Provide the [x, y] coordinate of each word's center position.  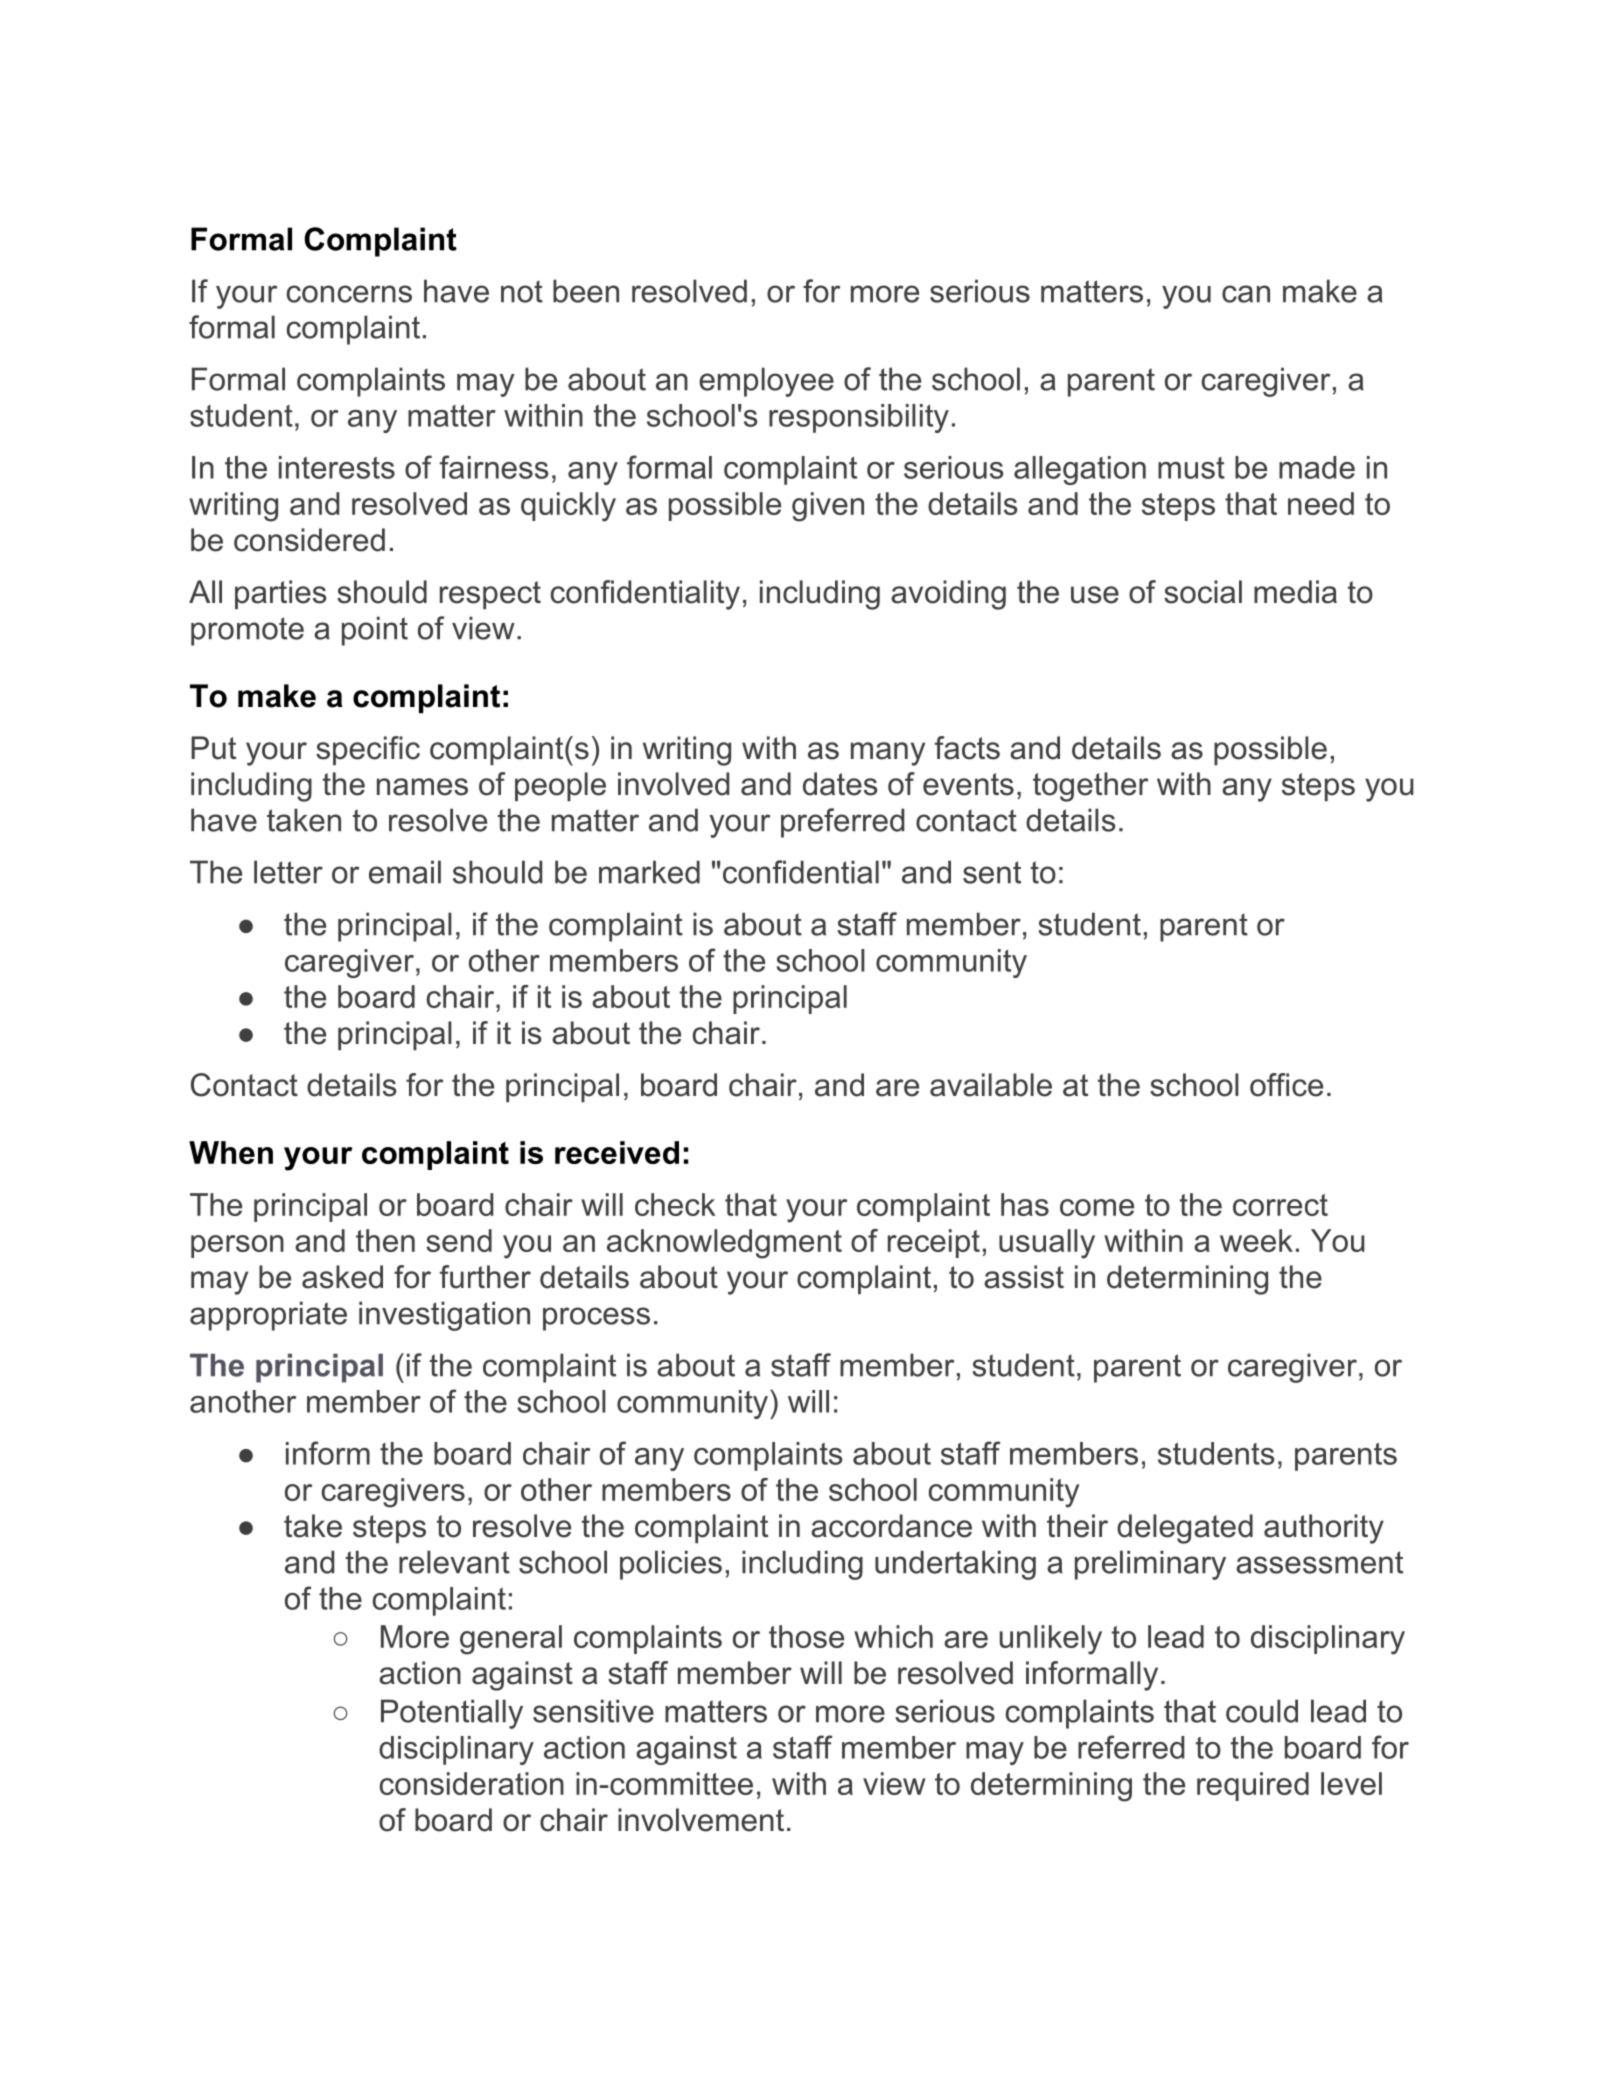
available [991, 1085]
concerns [349, 294]
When [231, 1152]
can [1246, 294]
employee [766, 382]
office [1286, 1085]
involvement [701, 1820]
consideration [472, 1783]
